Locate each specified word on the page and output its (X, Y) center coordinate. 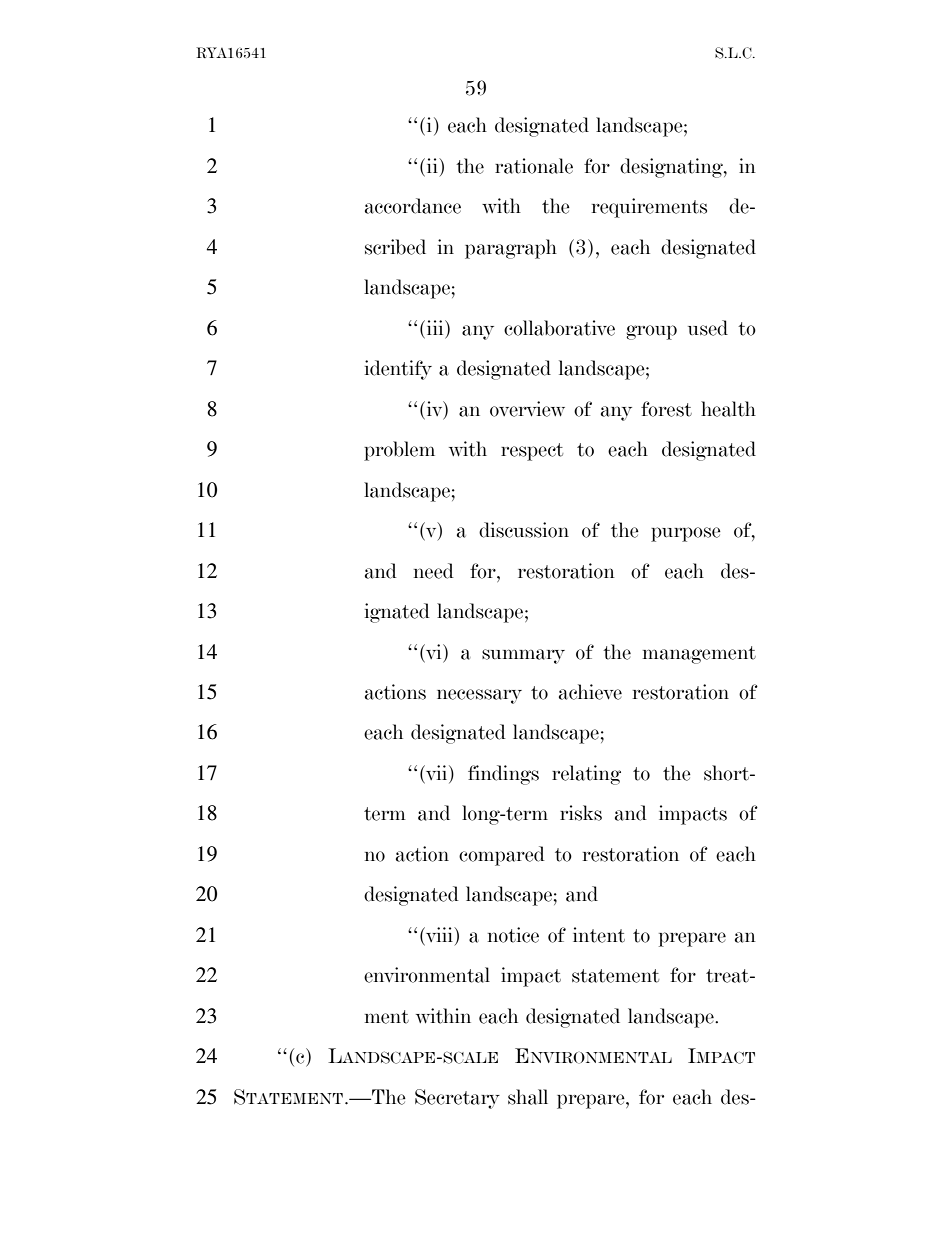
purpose (686, 534)
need (434, 571)
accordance (413, 206)
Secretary (457, 1099)
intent (599, 935)
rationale (534, 166)
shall (528, 1097)
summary (523, 656)
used (708, 328)
